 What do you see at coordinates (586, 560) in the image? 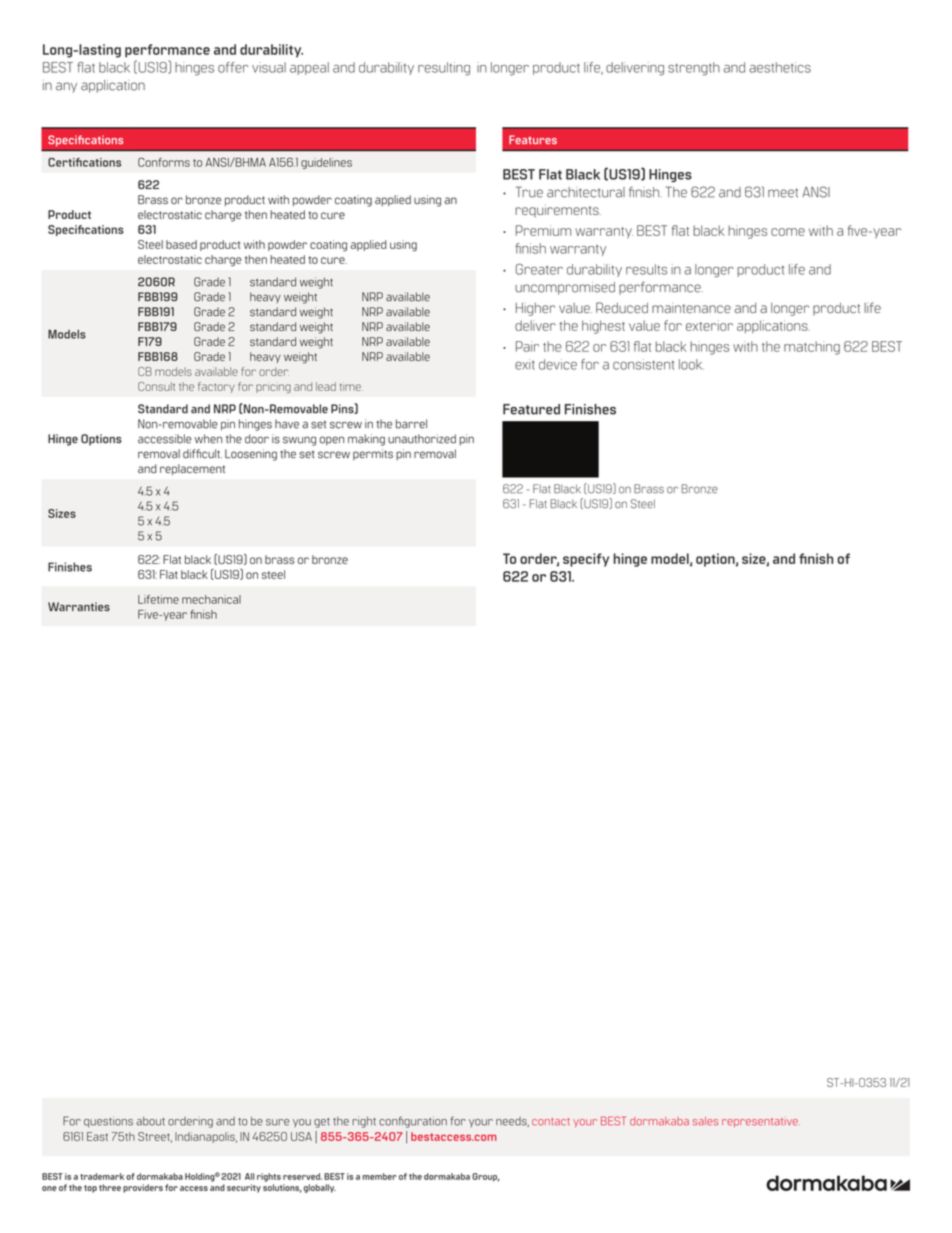
I see `specify` at bounding box center [586, 560].
